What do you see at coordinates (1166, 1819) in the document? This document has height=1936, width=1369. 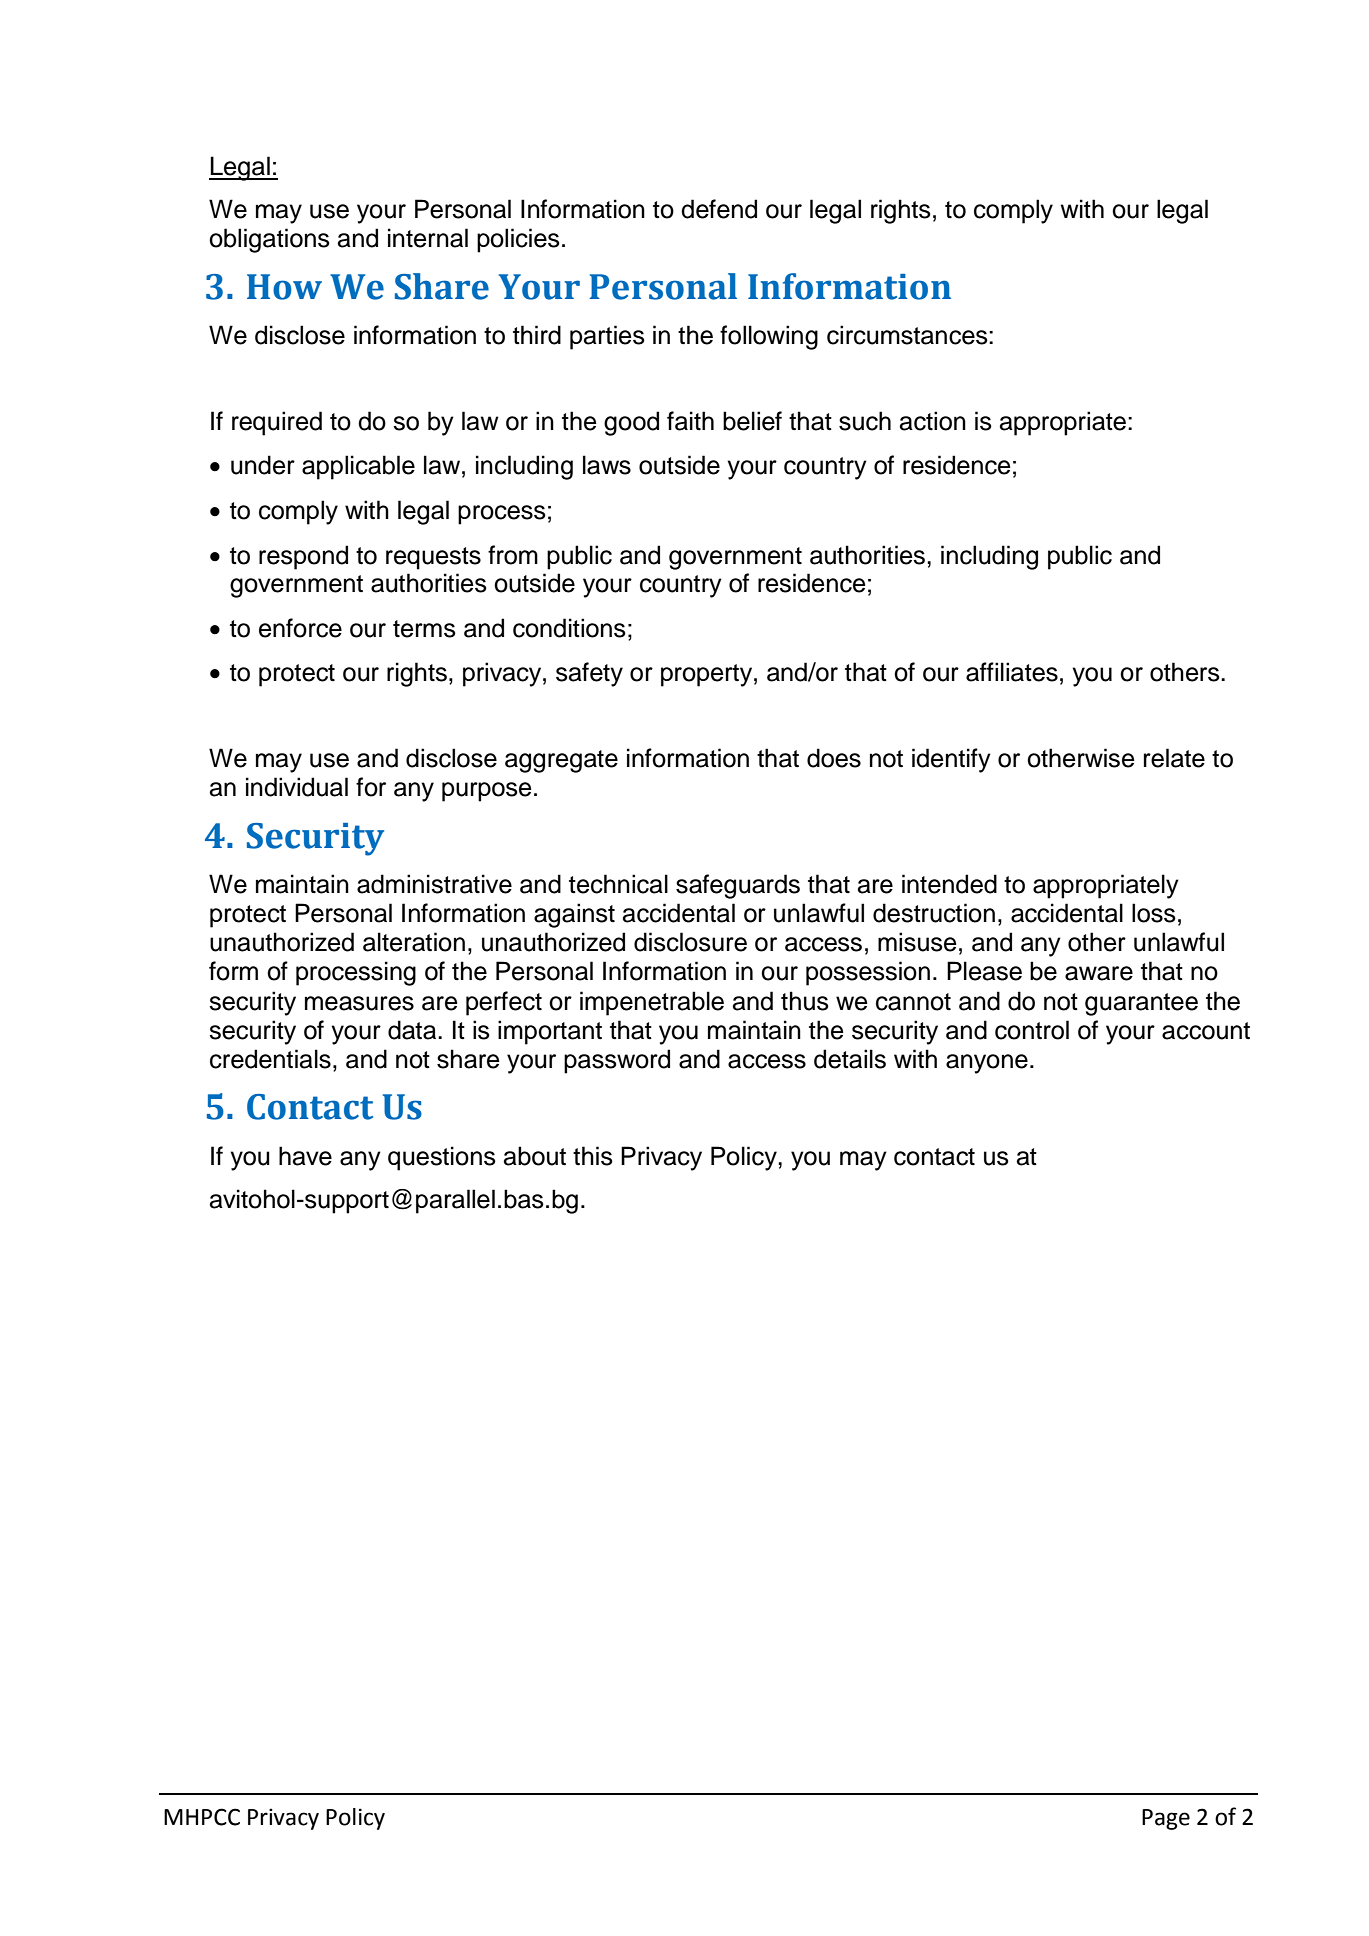 I see `Page` at bounding box center [1166, 1819].
